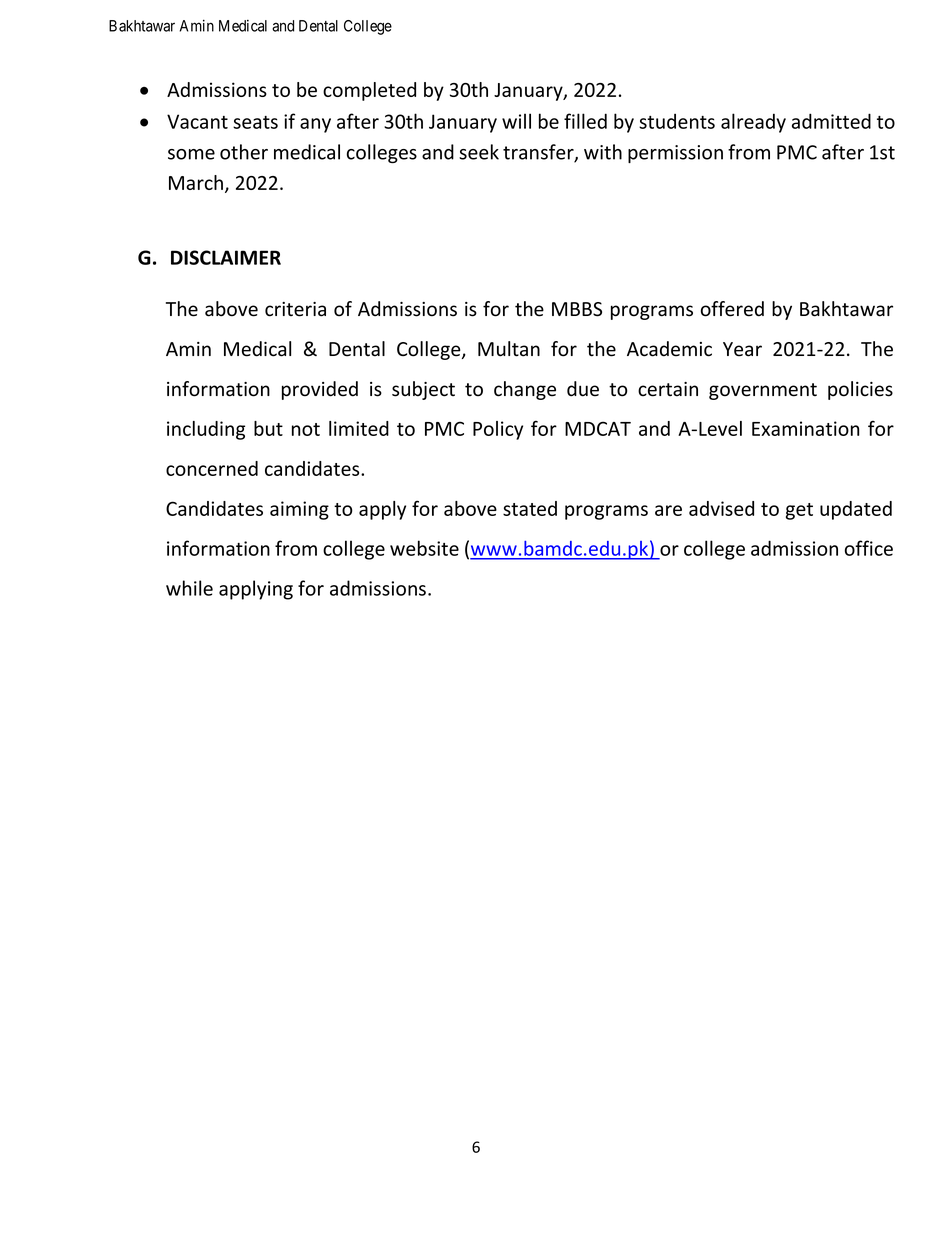 This page has height=1233, width=952. I want to click on website, so click(424, 548).
